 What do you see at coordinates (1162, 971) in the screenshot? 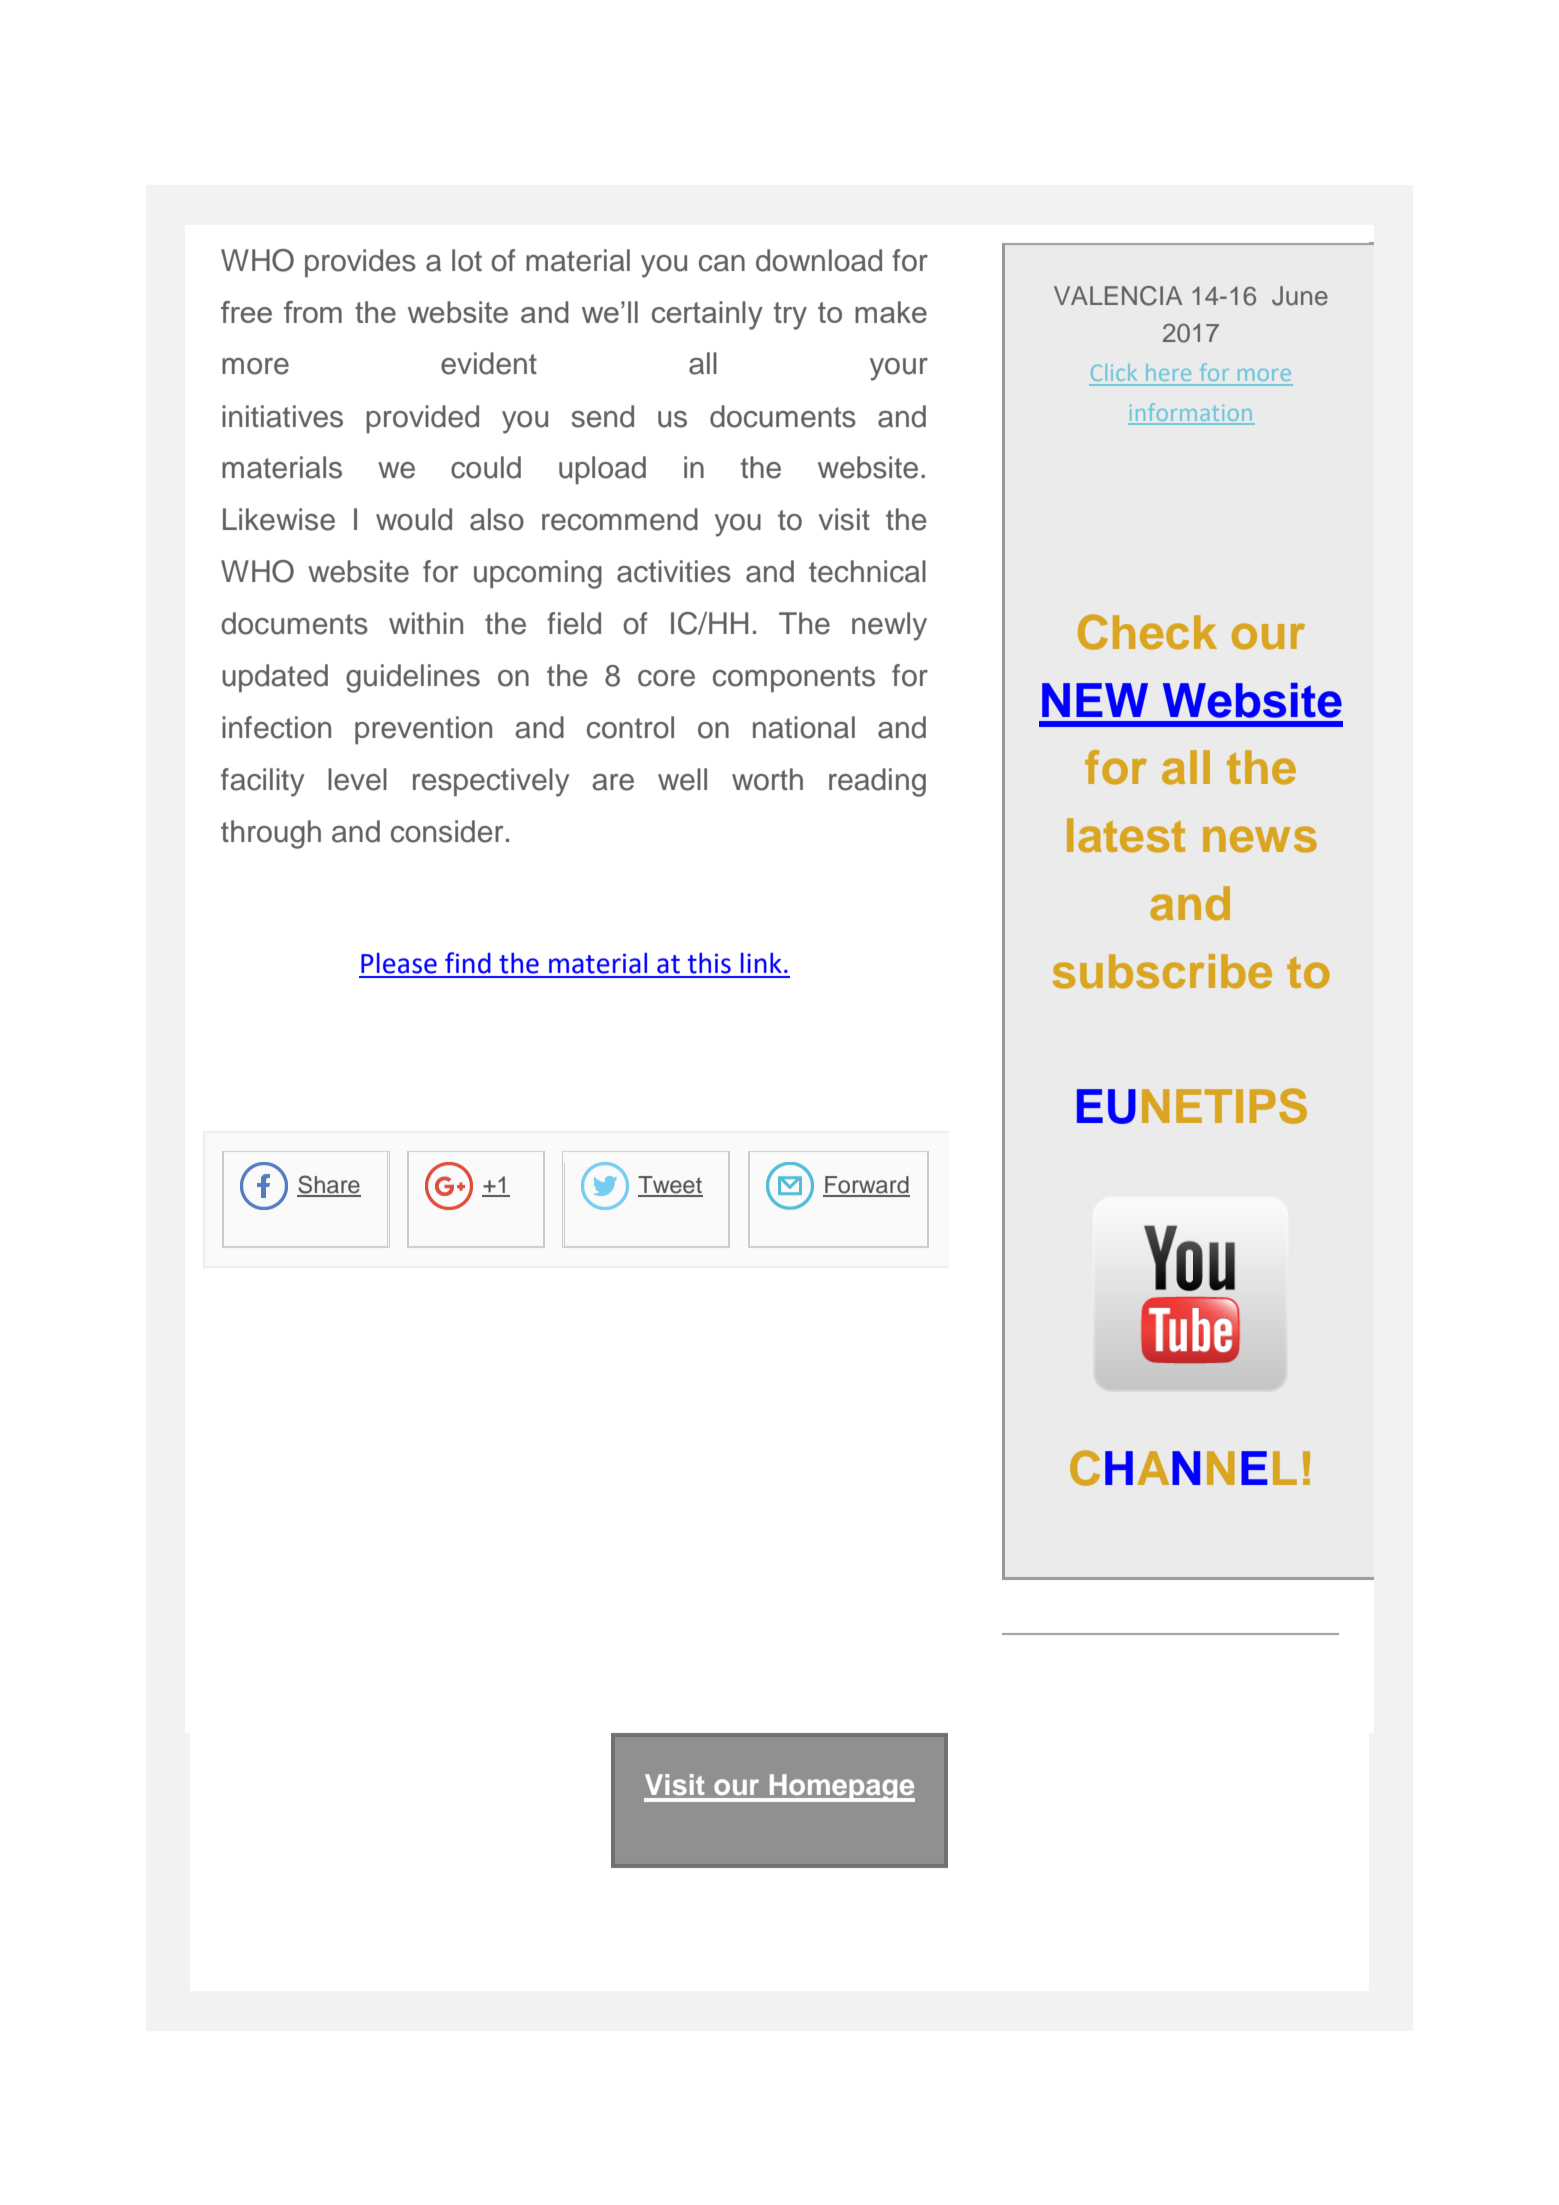
I see `subscribe` at bounding box center [1162, 971].
